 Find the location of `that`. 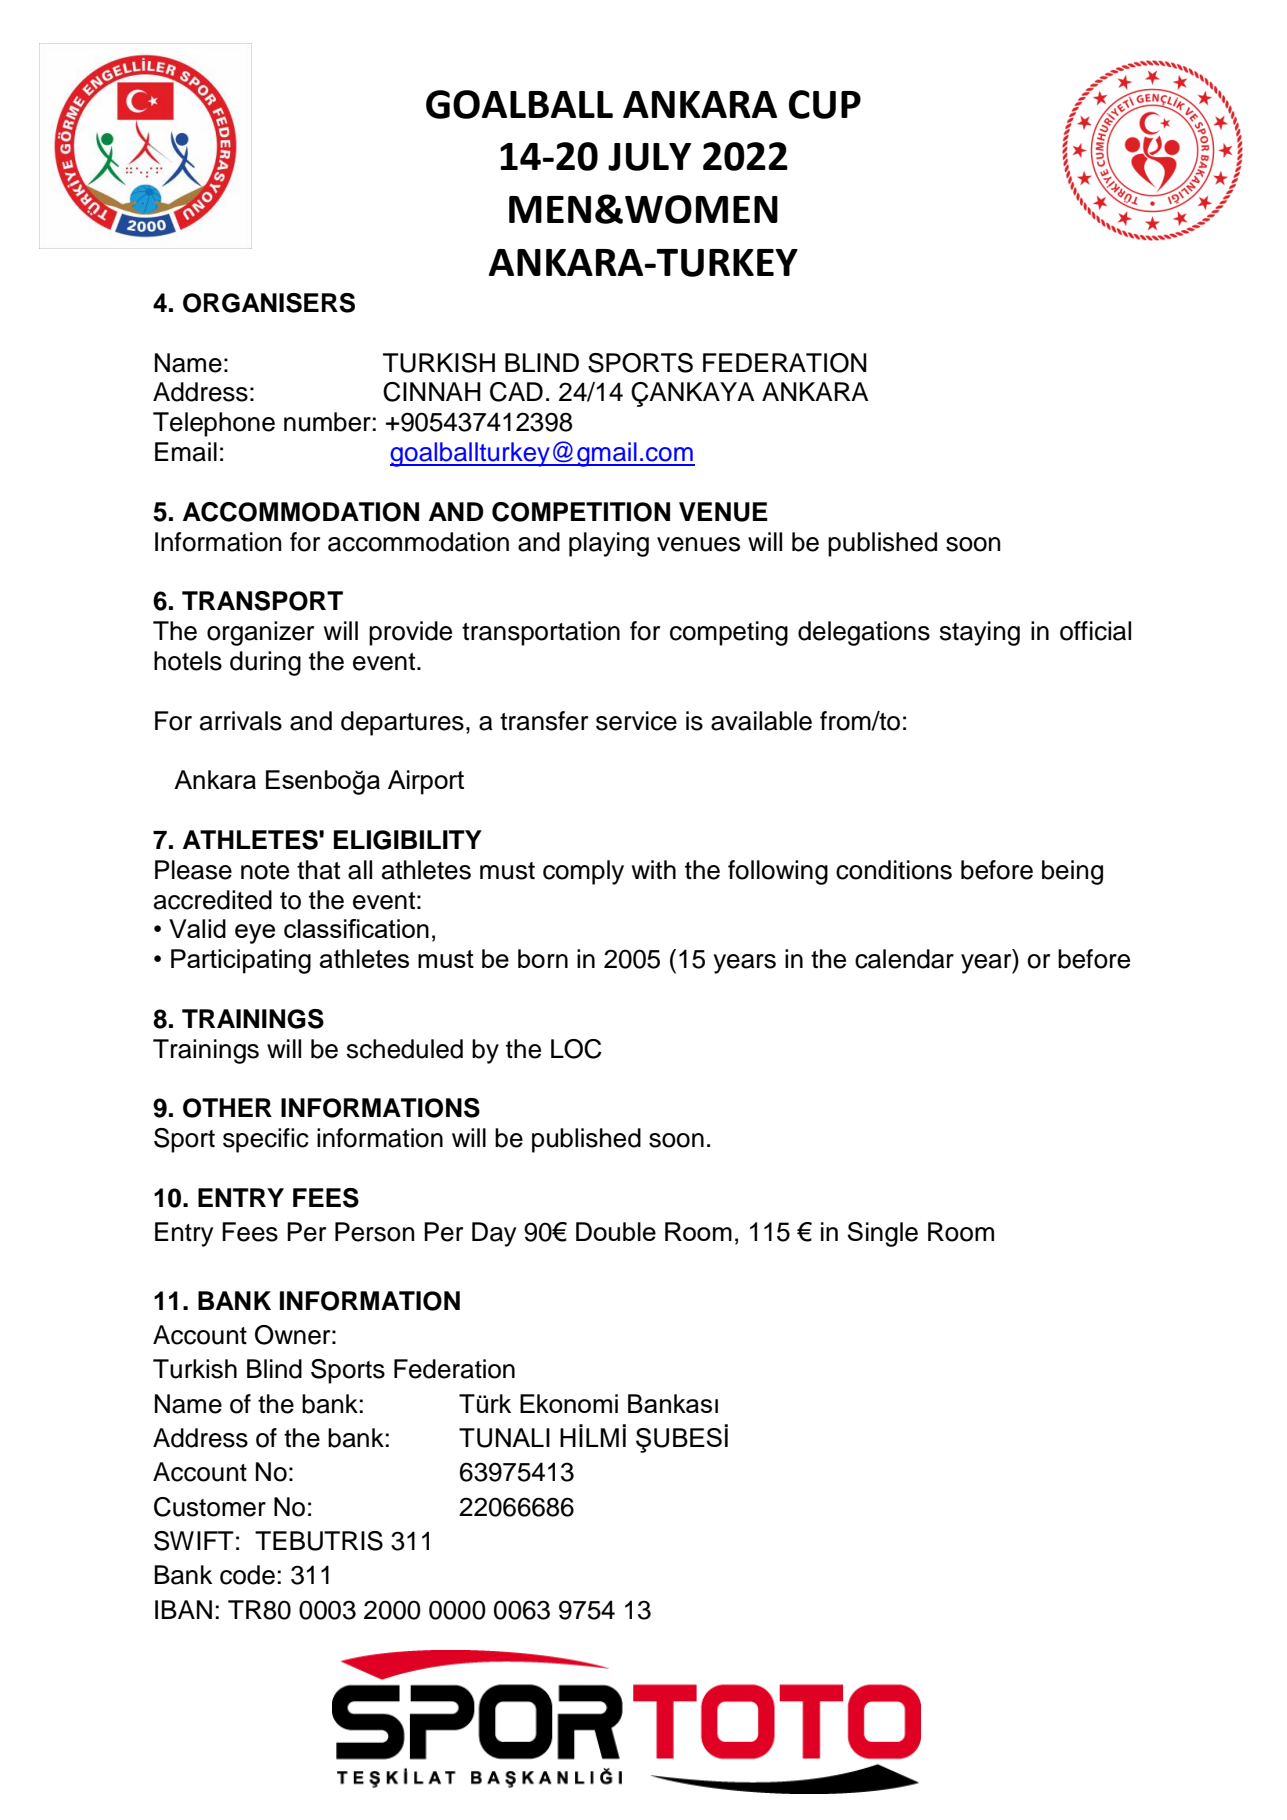

that is located at coordinates (318, 870).
